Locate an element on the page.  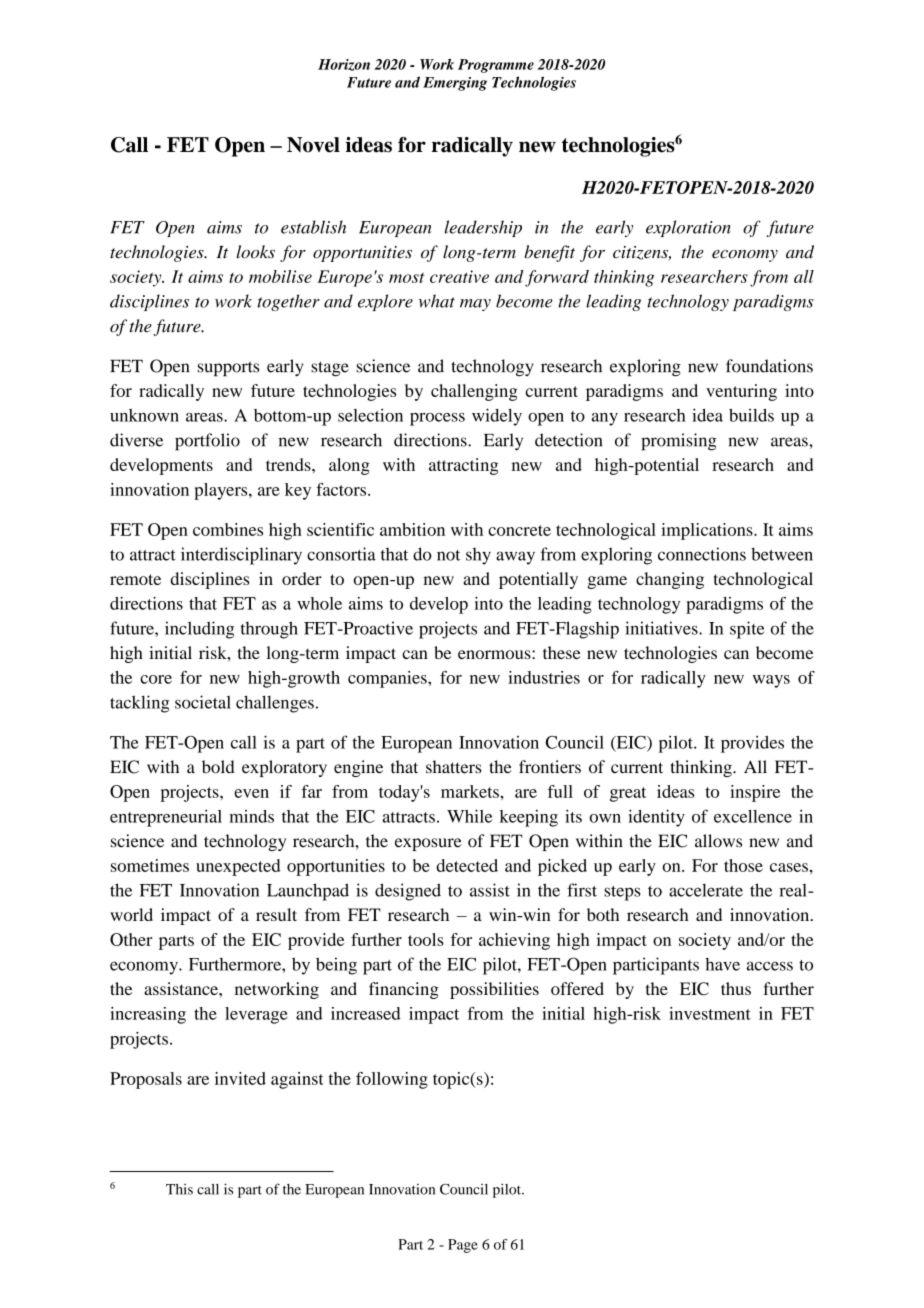
detected is located at coordinates (467, 865).
